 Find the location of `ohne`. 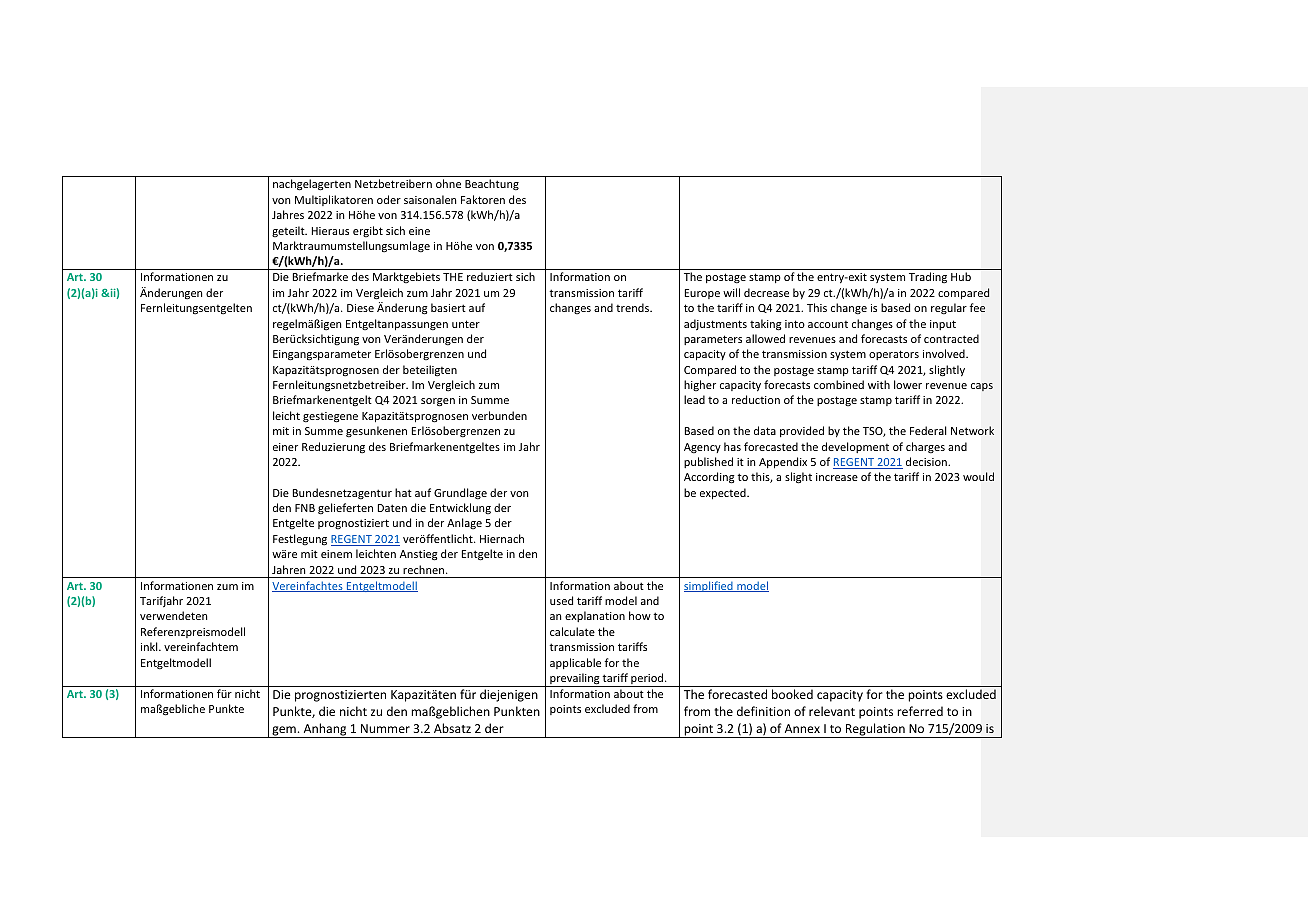

ohne is located at coordinates (448, 183).
